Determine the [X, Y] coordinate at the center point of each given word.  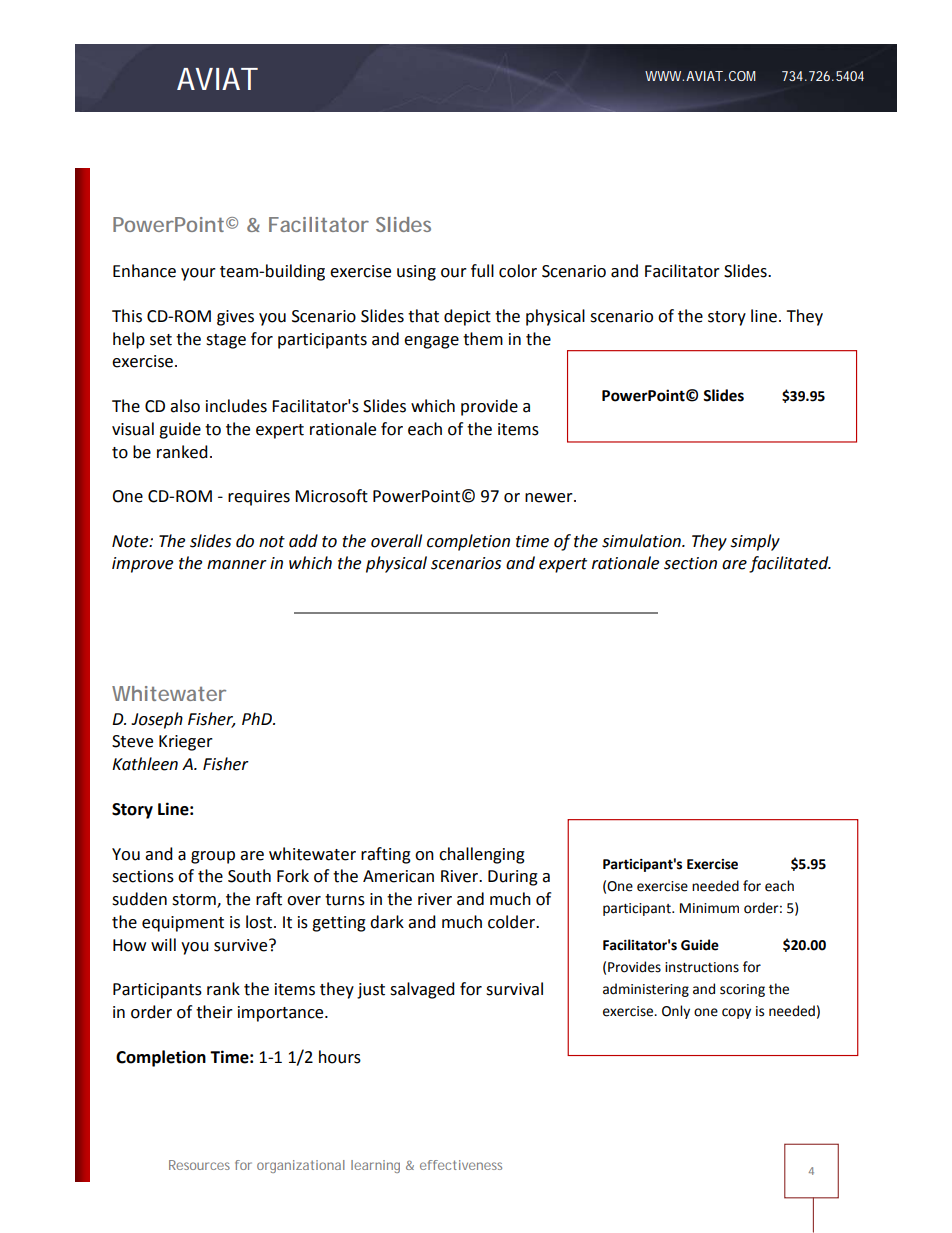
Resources [199, 1165]
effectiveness [461, 1165]
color [518, 271]
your [198, 274]
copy [736, 1013]
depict [467, 317]
